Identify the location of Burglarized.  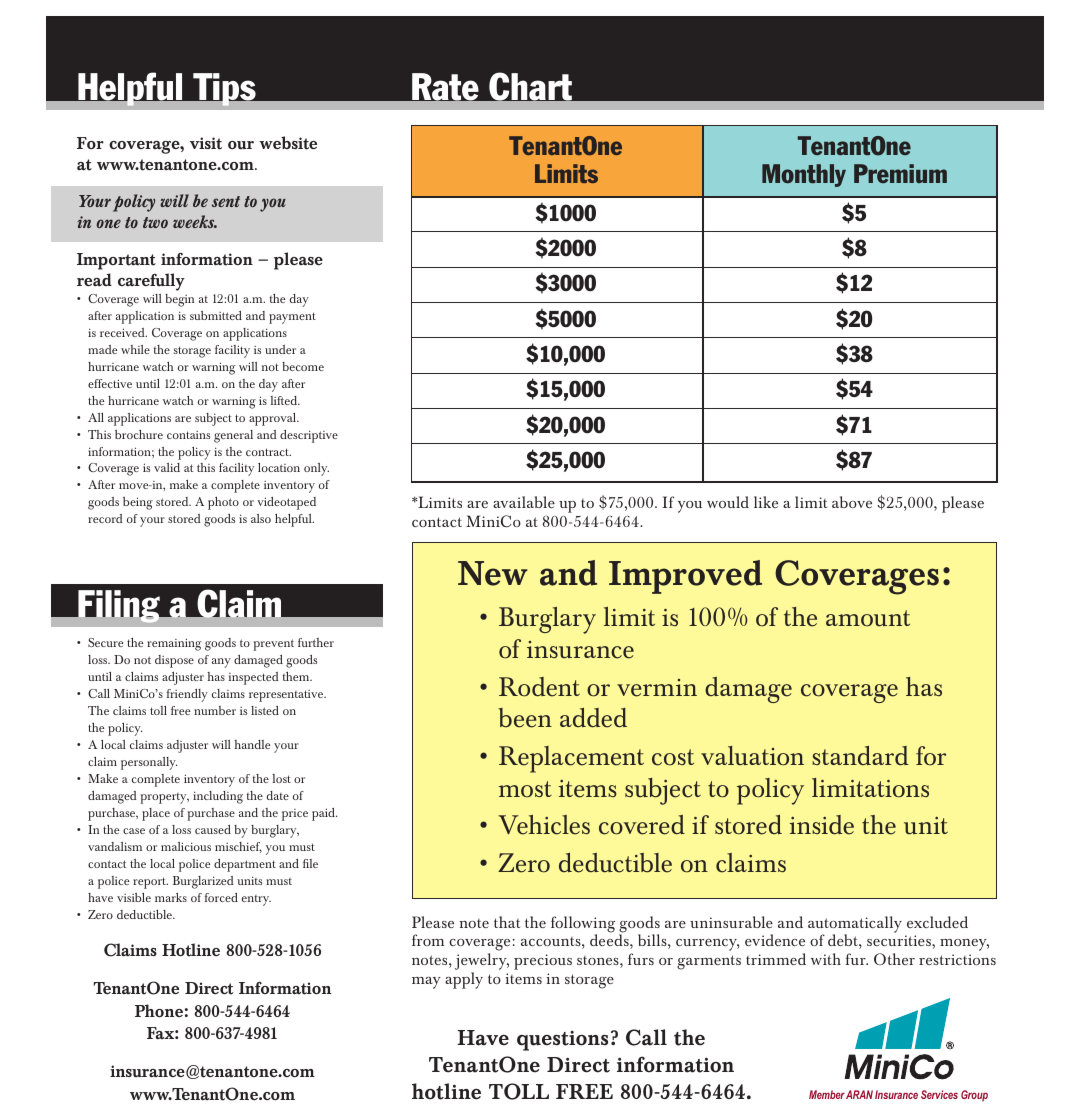
(203, 882).
